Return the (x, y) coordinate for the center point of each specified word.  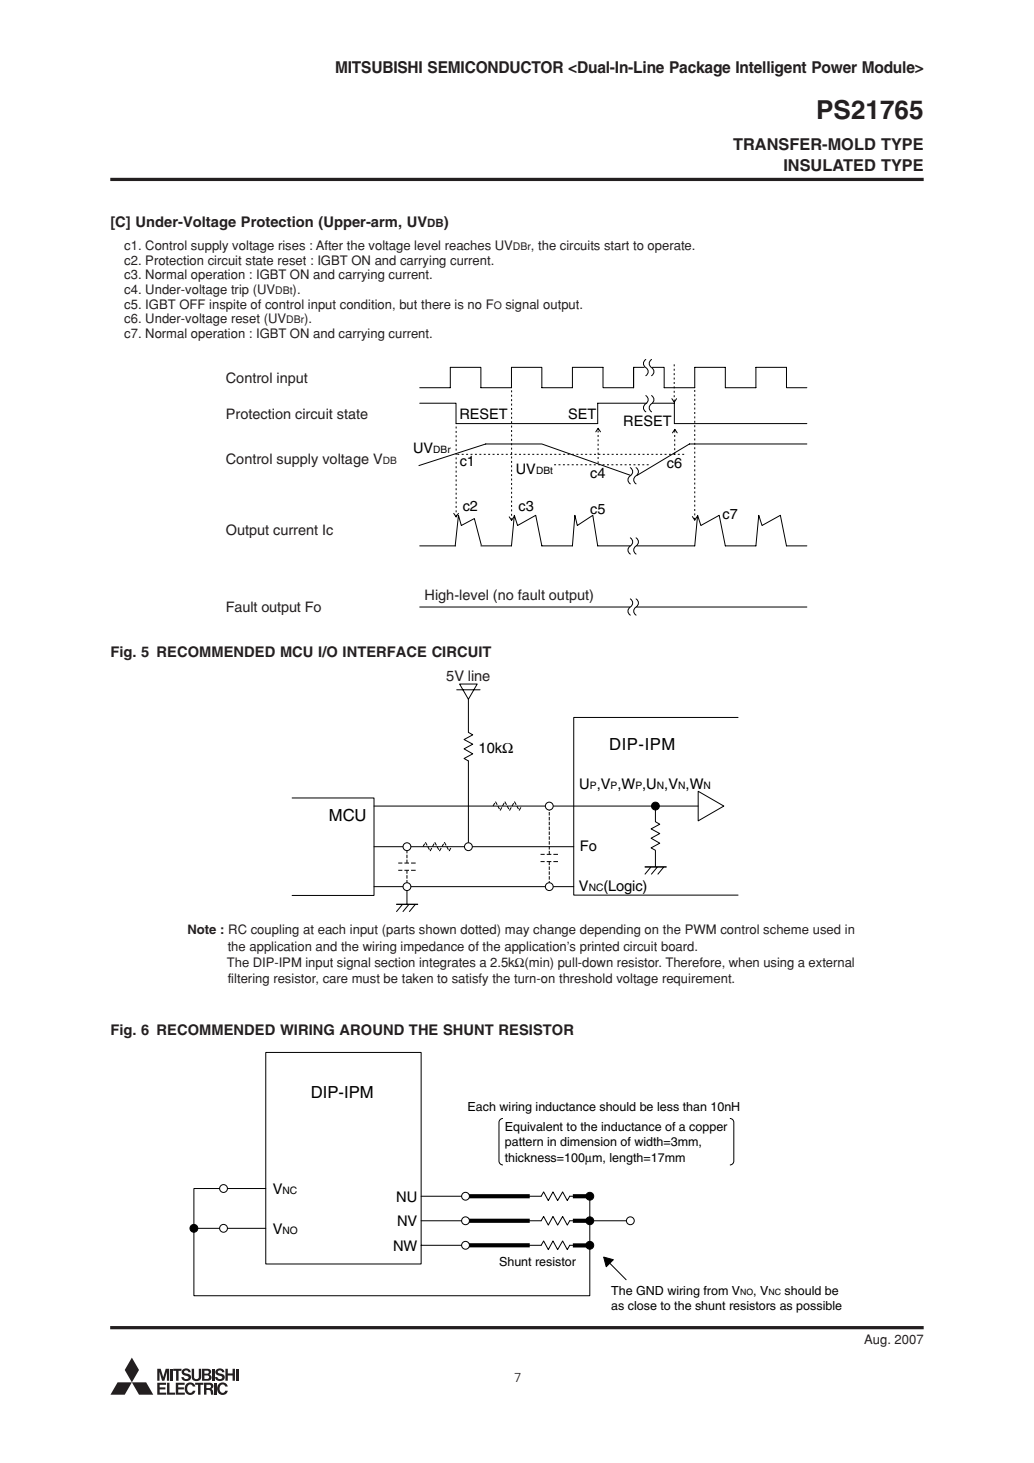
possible (819, 1307)
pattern (524, 1143)
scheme (786, 929)
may (517, 932)
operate (670, 247)
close (642, 1305)
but (408, 304)
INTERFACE (385, 652)
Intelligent (771, 69)
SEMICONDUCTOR (495, 67)
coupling (275, 930)
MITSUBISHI (379, 67)
